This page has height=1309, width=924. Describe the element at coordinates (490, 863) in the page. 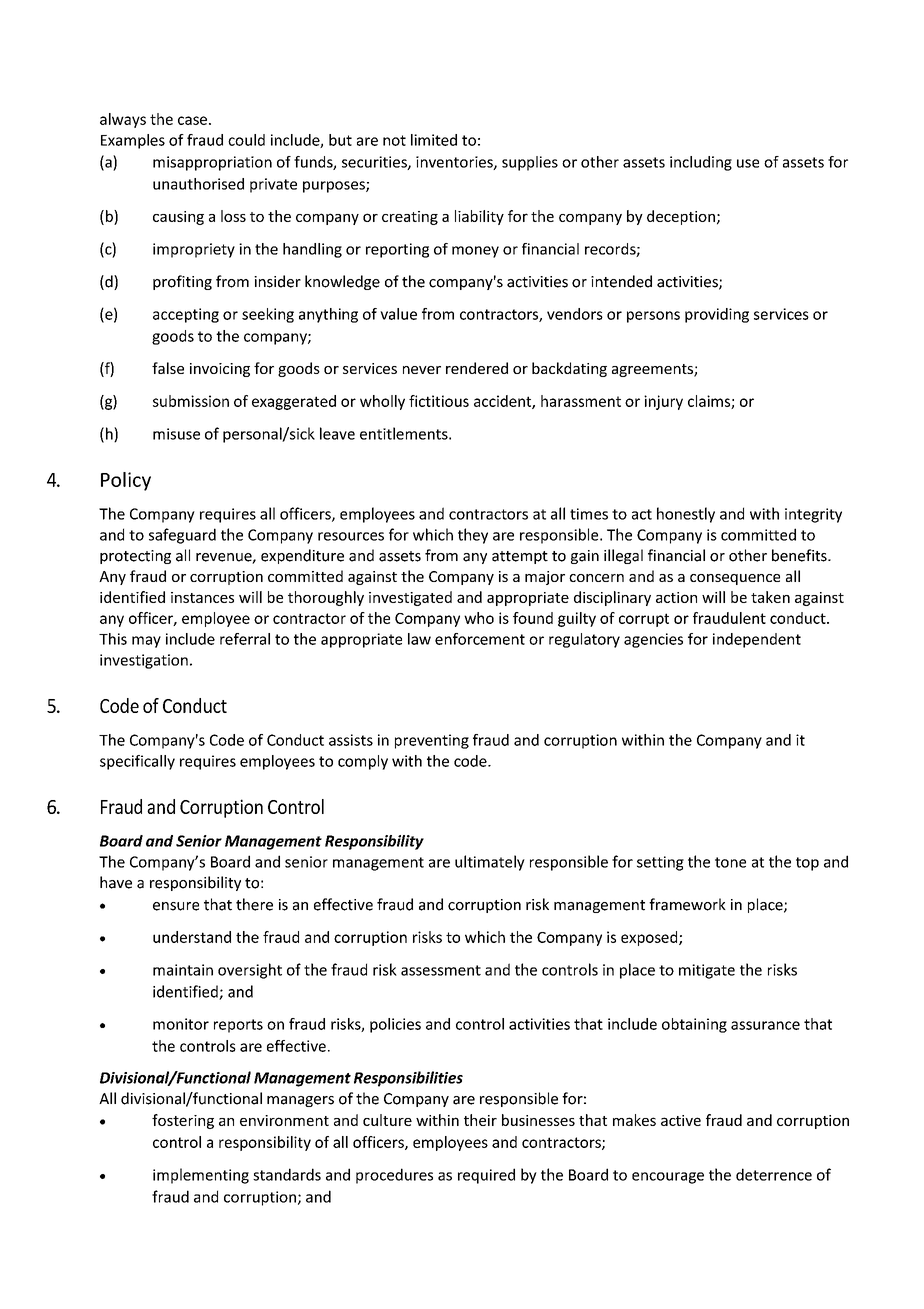

I see `ultimately` at that location.
